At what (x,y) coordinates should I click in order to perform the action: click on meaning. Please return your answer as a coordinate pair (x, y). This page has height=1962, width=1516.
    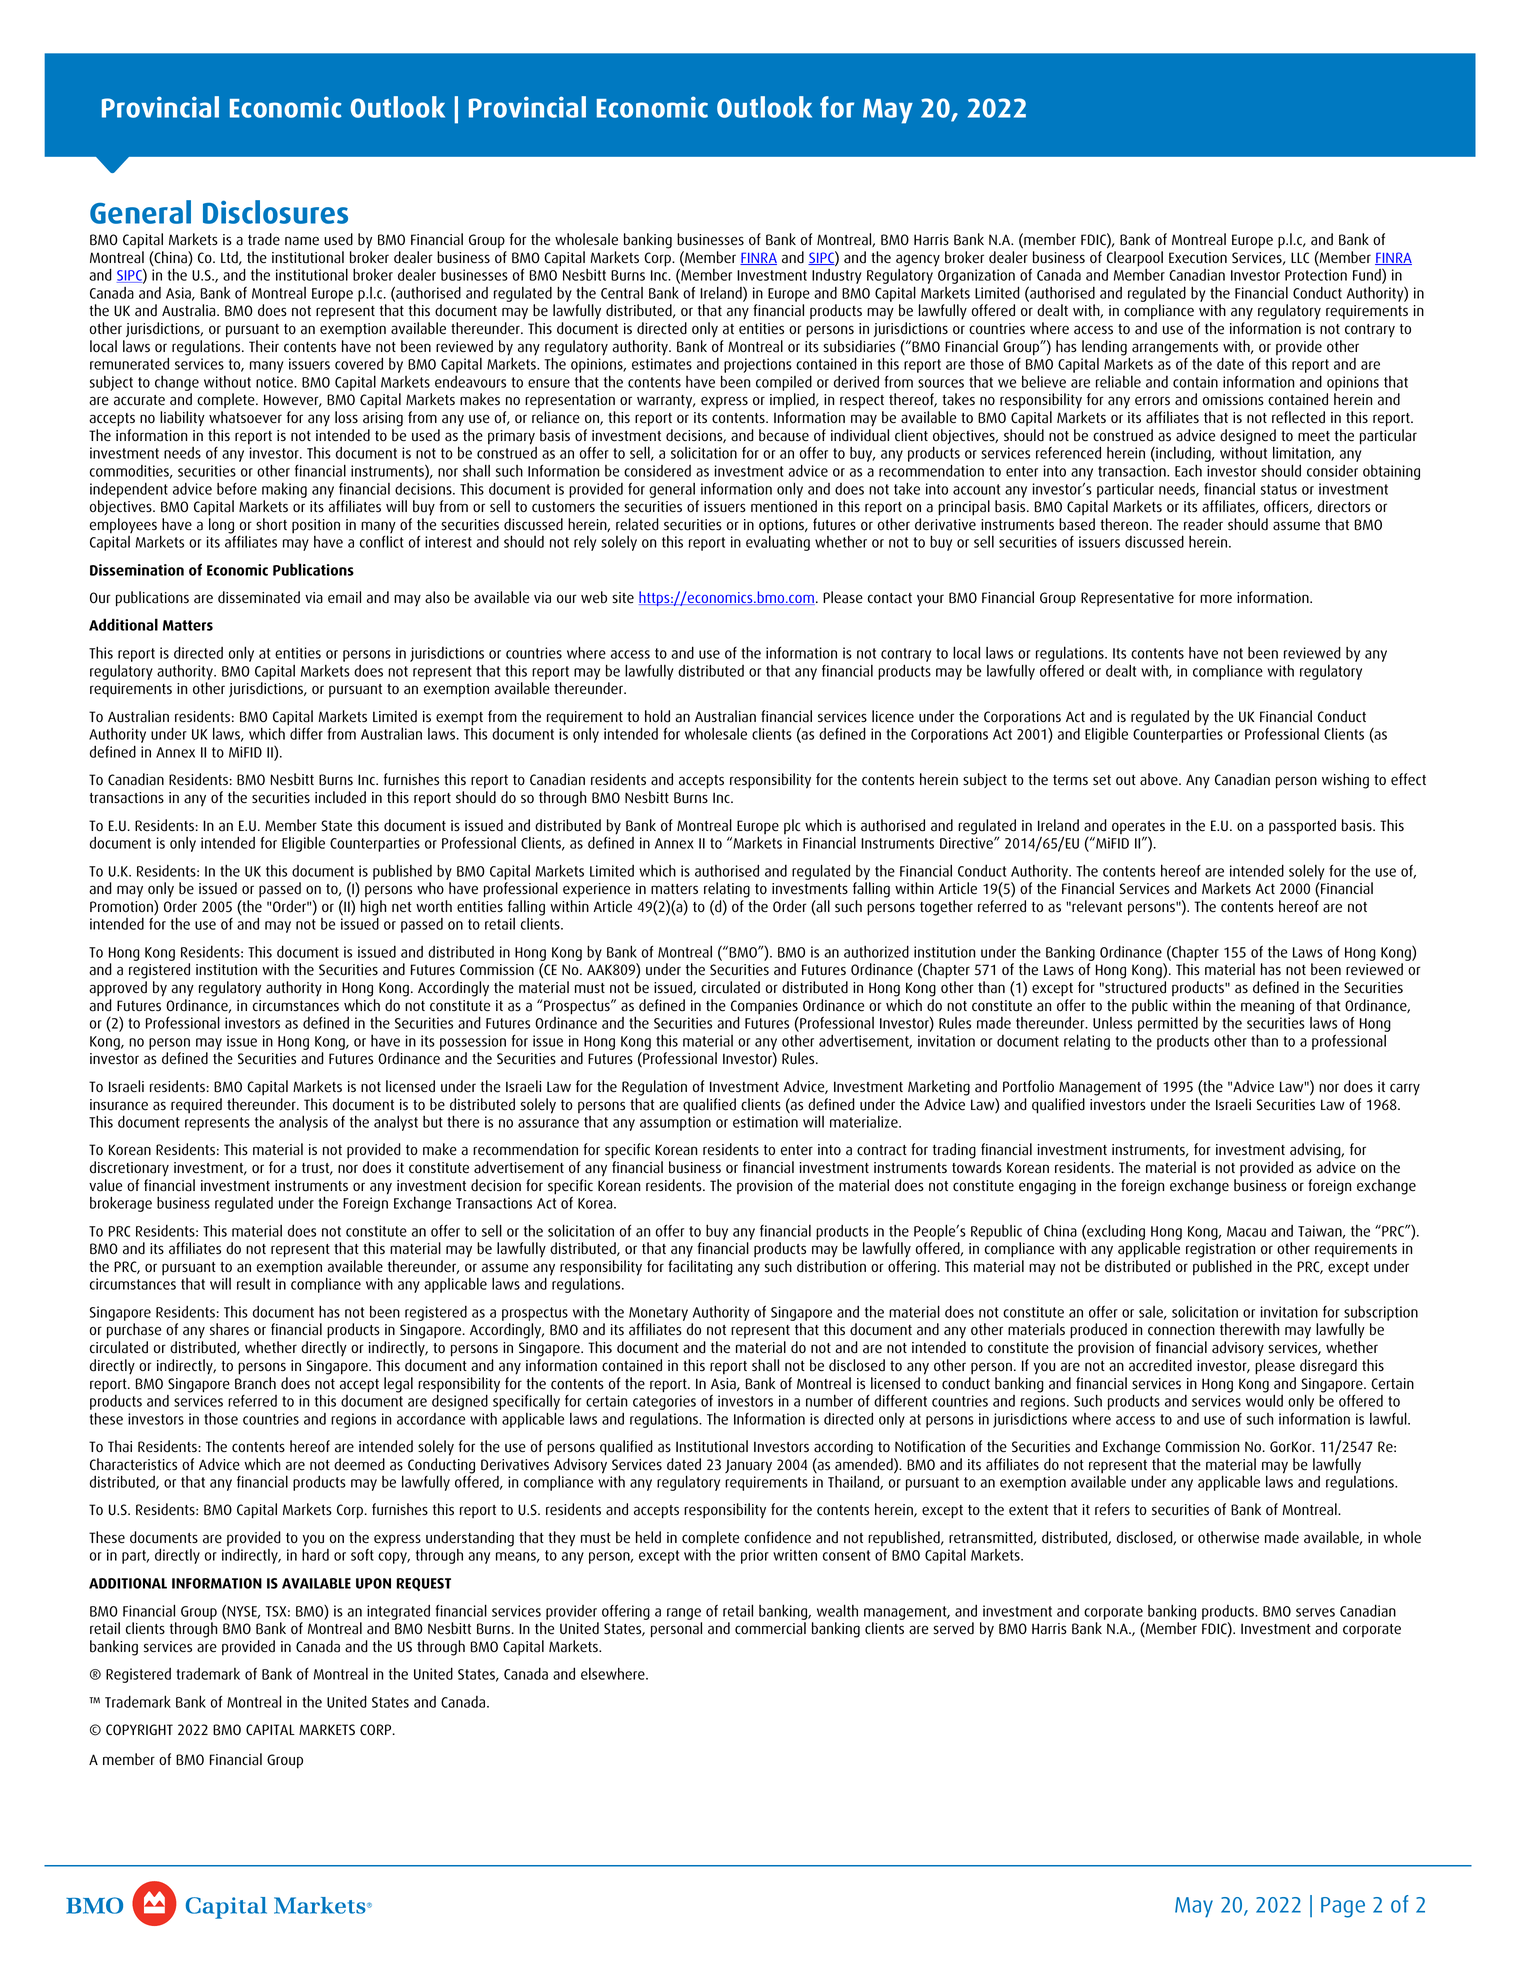
    Looking at the image, I should click on (1267, 1007).
